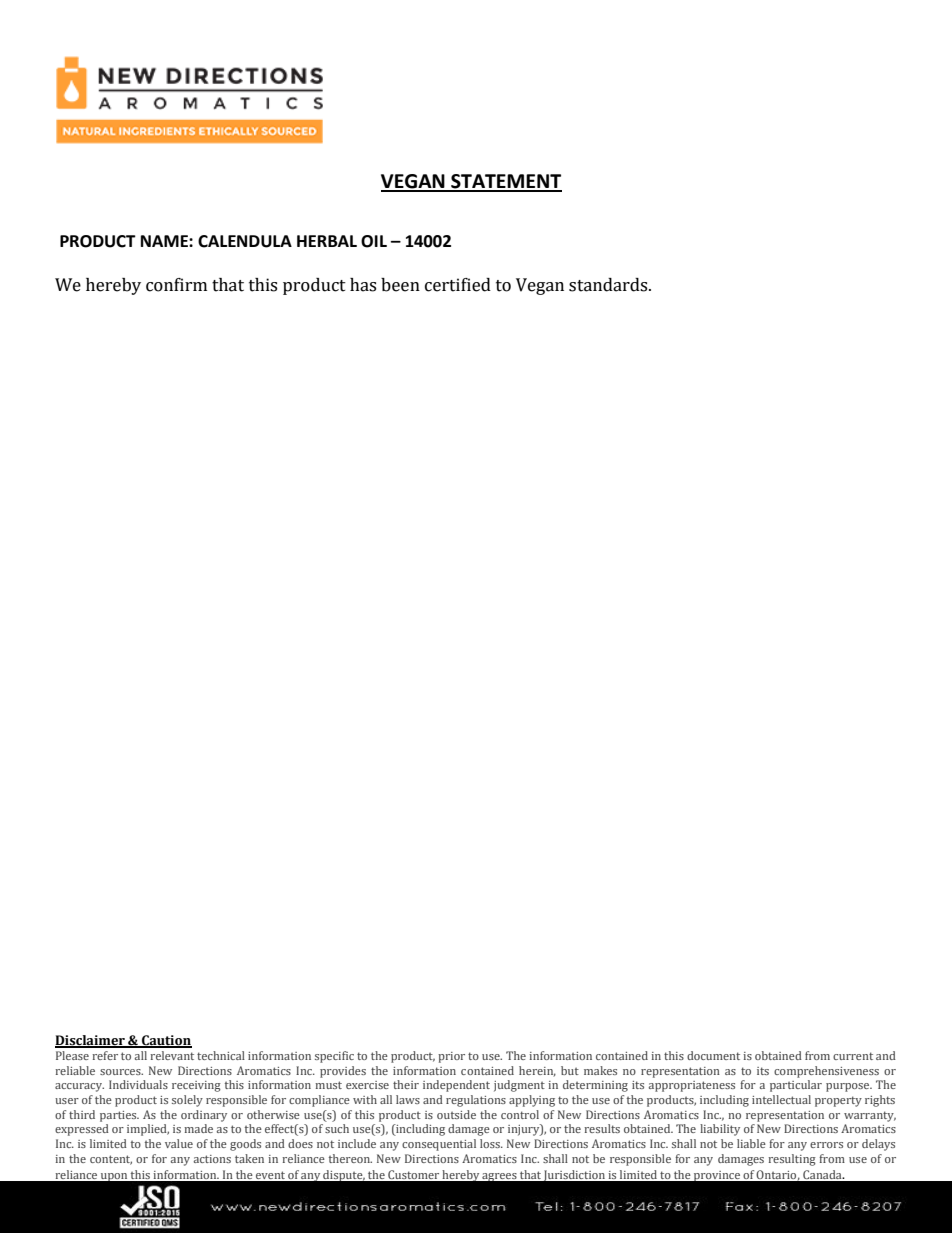 Image resolution: width=952 pixels, height=1233 pixels. What do you see at coordinates (505, 182) in the screenshot?
I see `STATEMENT` at bounding box center [505, 182].
